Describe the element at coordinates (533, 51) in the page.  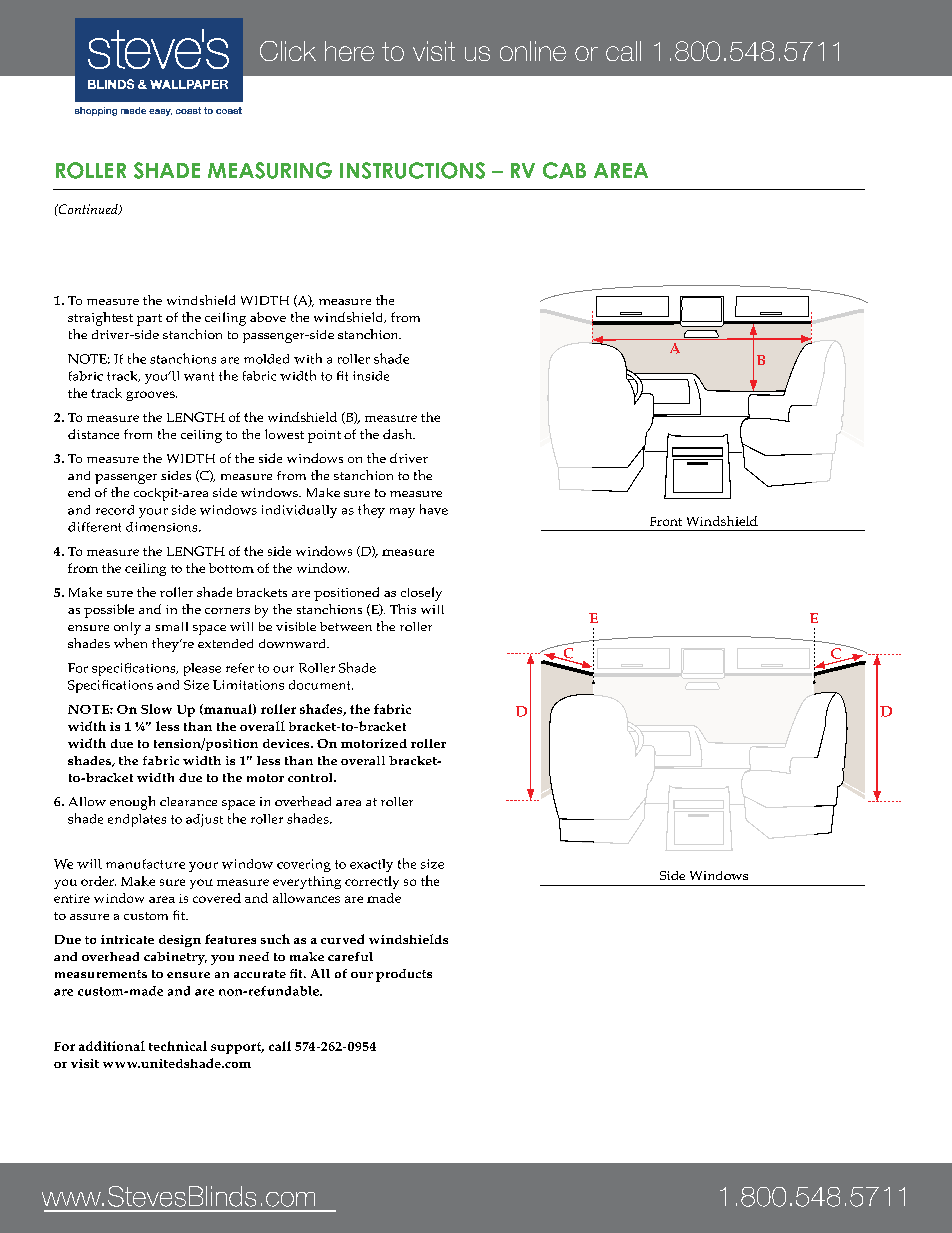
I see `online` at that location.
